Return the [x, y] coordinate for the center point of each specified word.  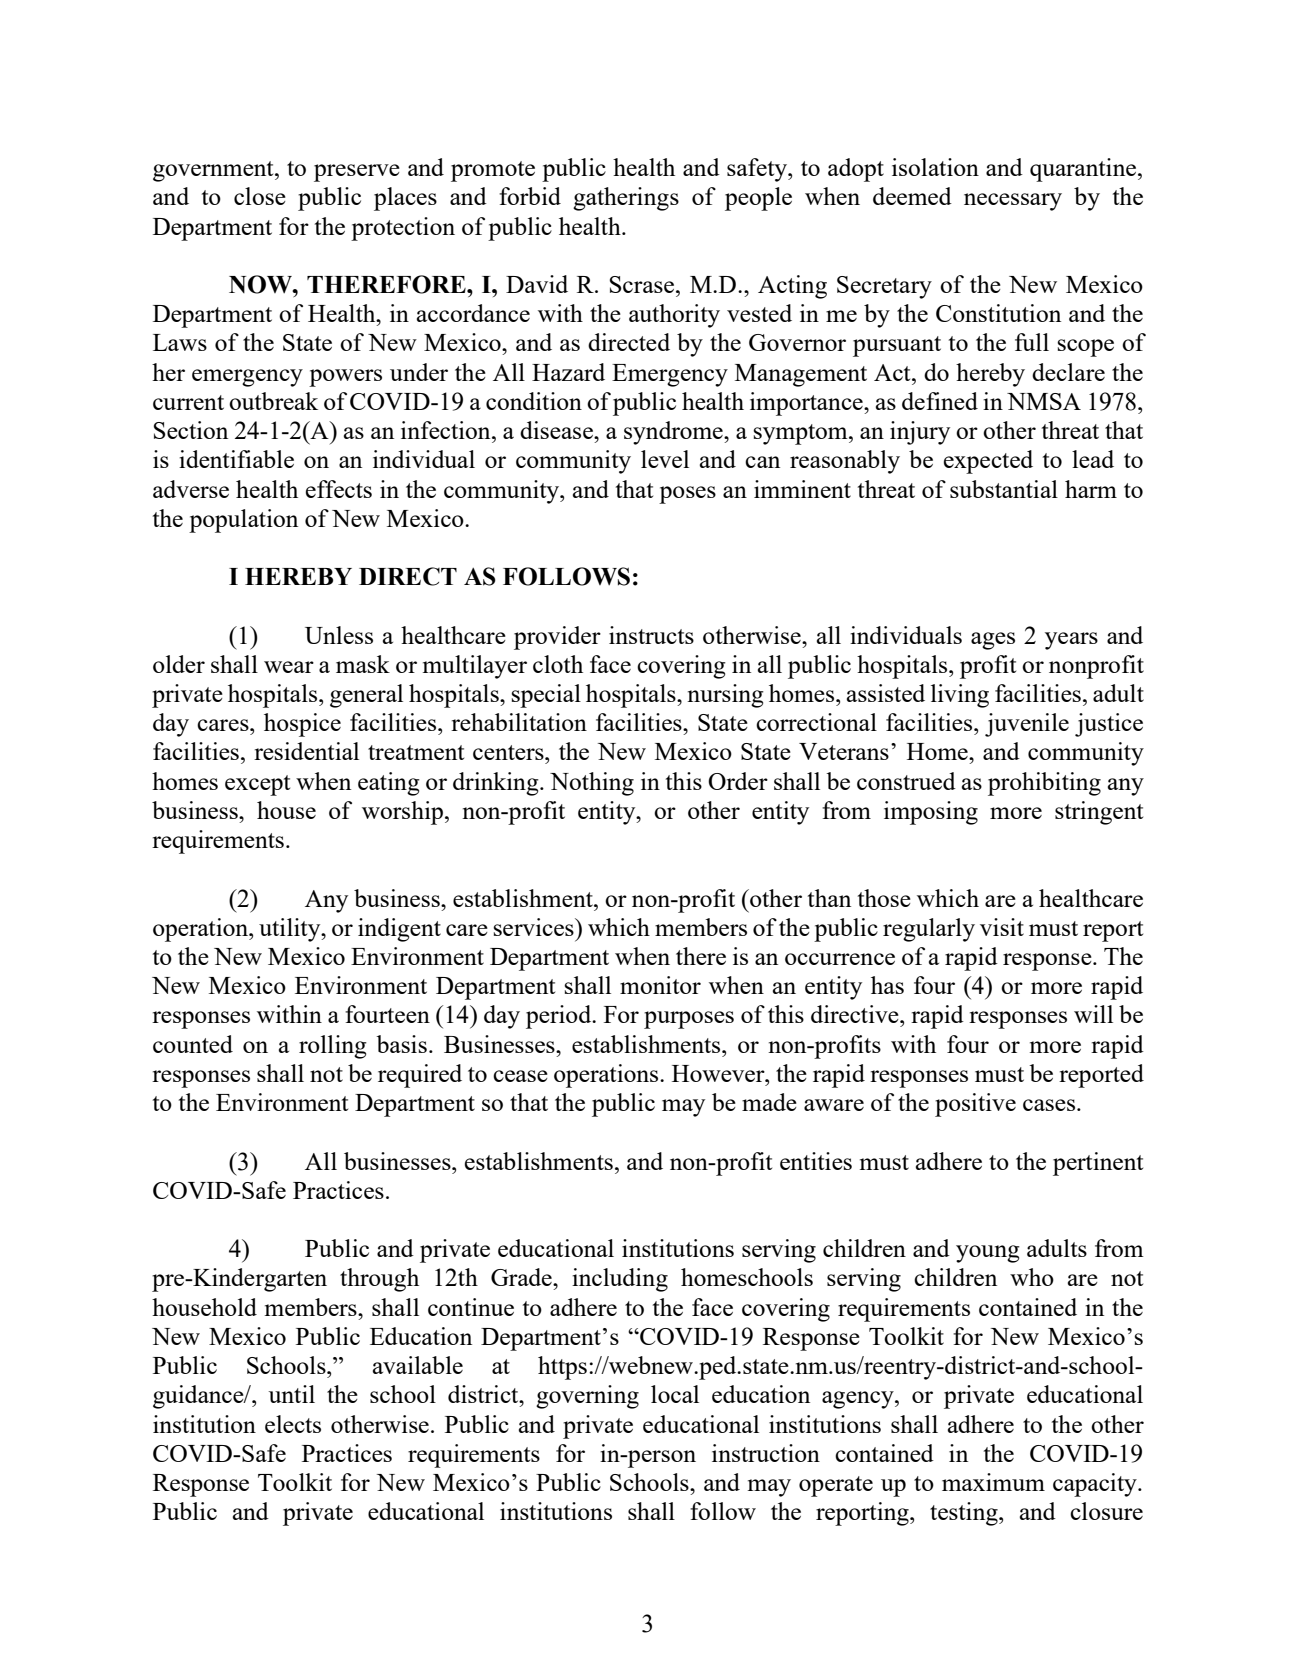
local [675, 1394]
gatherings [626, 199]
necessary [1013, 202]
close [260, 196]
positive [975, 1105]
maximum [993, 1482]
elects [293, 1424]
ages [993, 641]
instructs [651, 635]
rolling [333, 1047]
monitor [660, 985]
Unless [339, 635]
